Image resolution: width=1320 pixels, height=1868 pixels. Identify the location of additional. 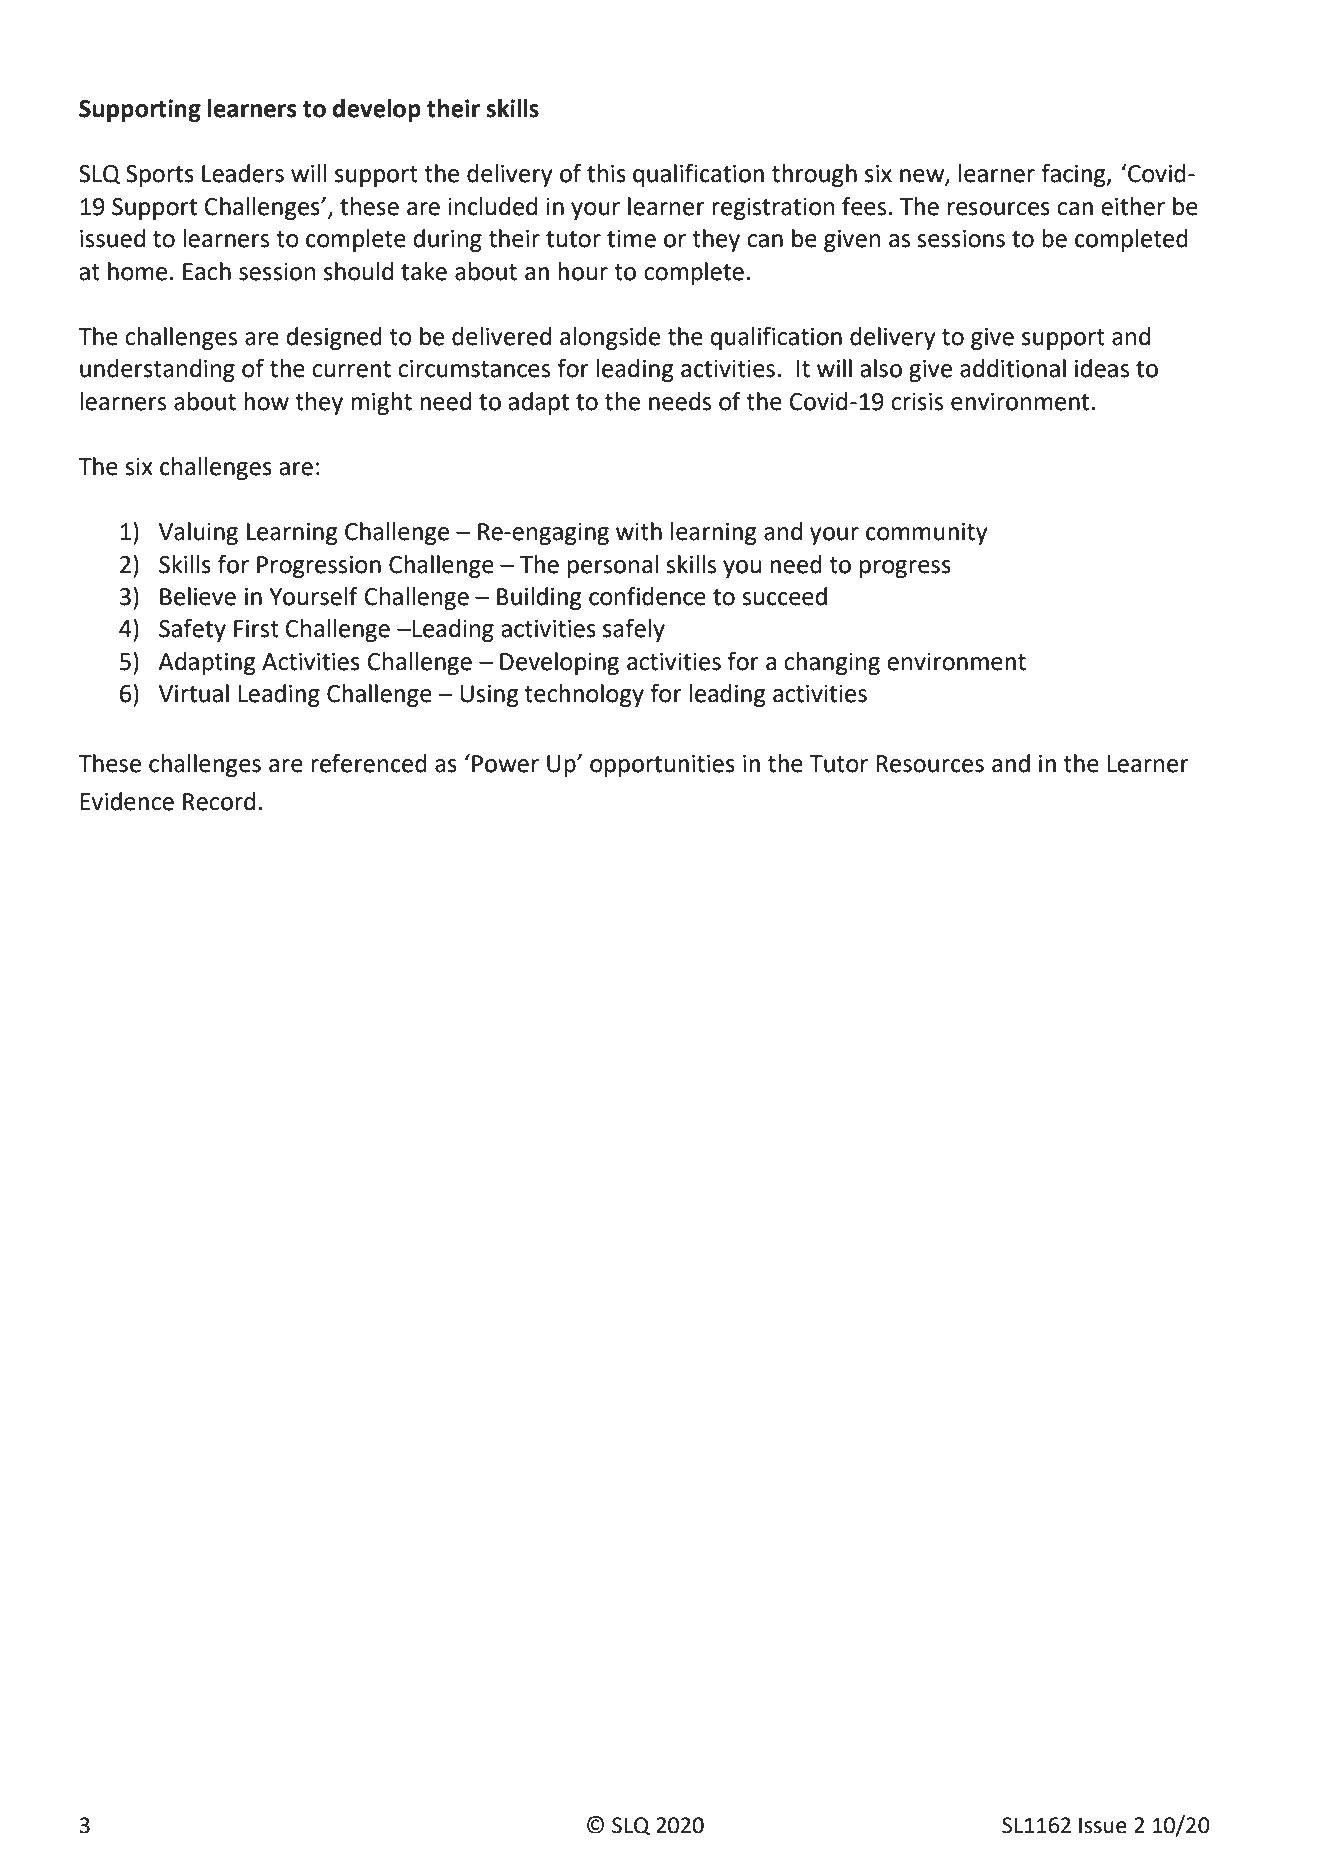
(1013, 368).
